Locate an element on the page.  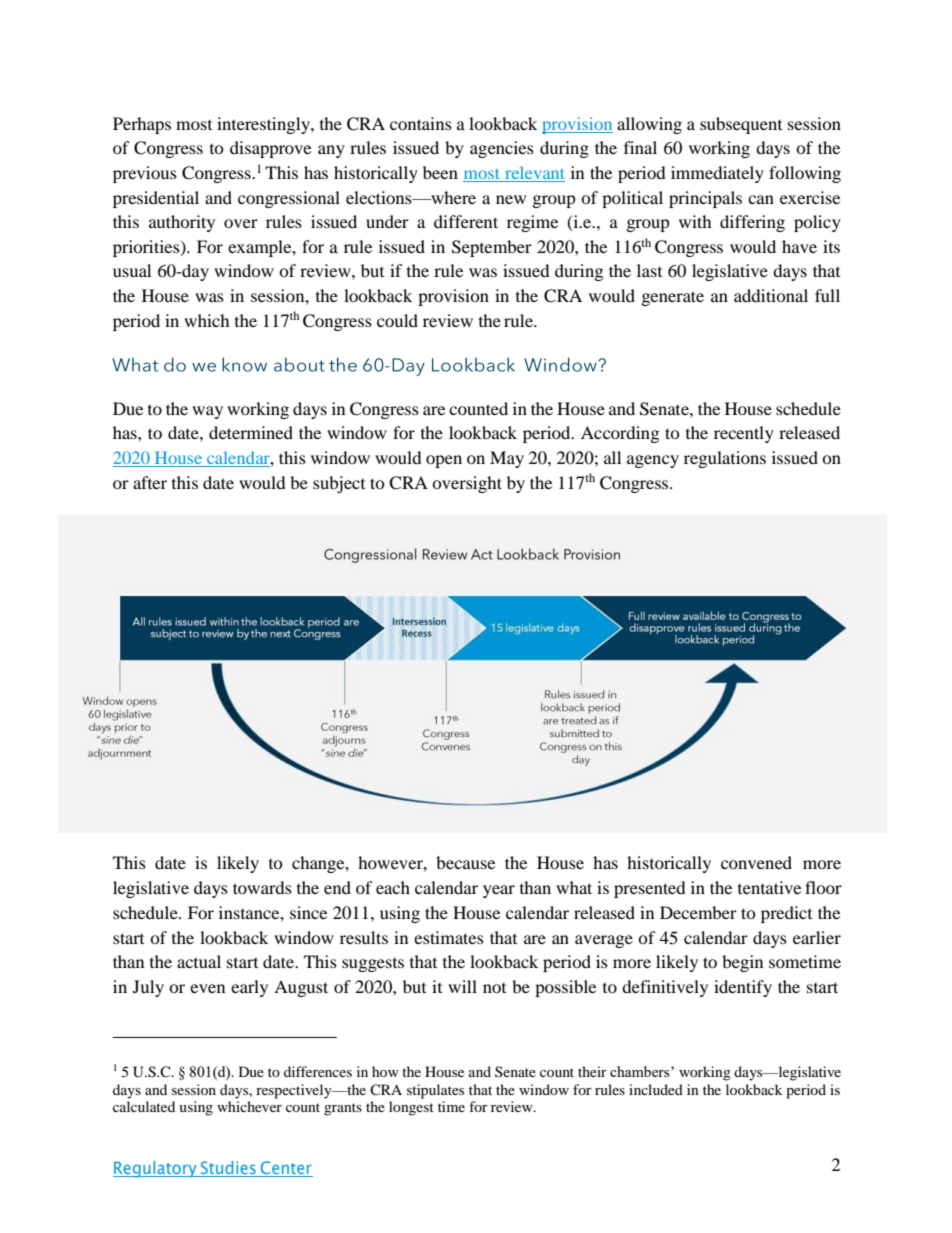
open is located at coordinates (444, 461).
